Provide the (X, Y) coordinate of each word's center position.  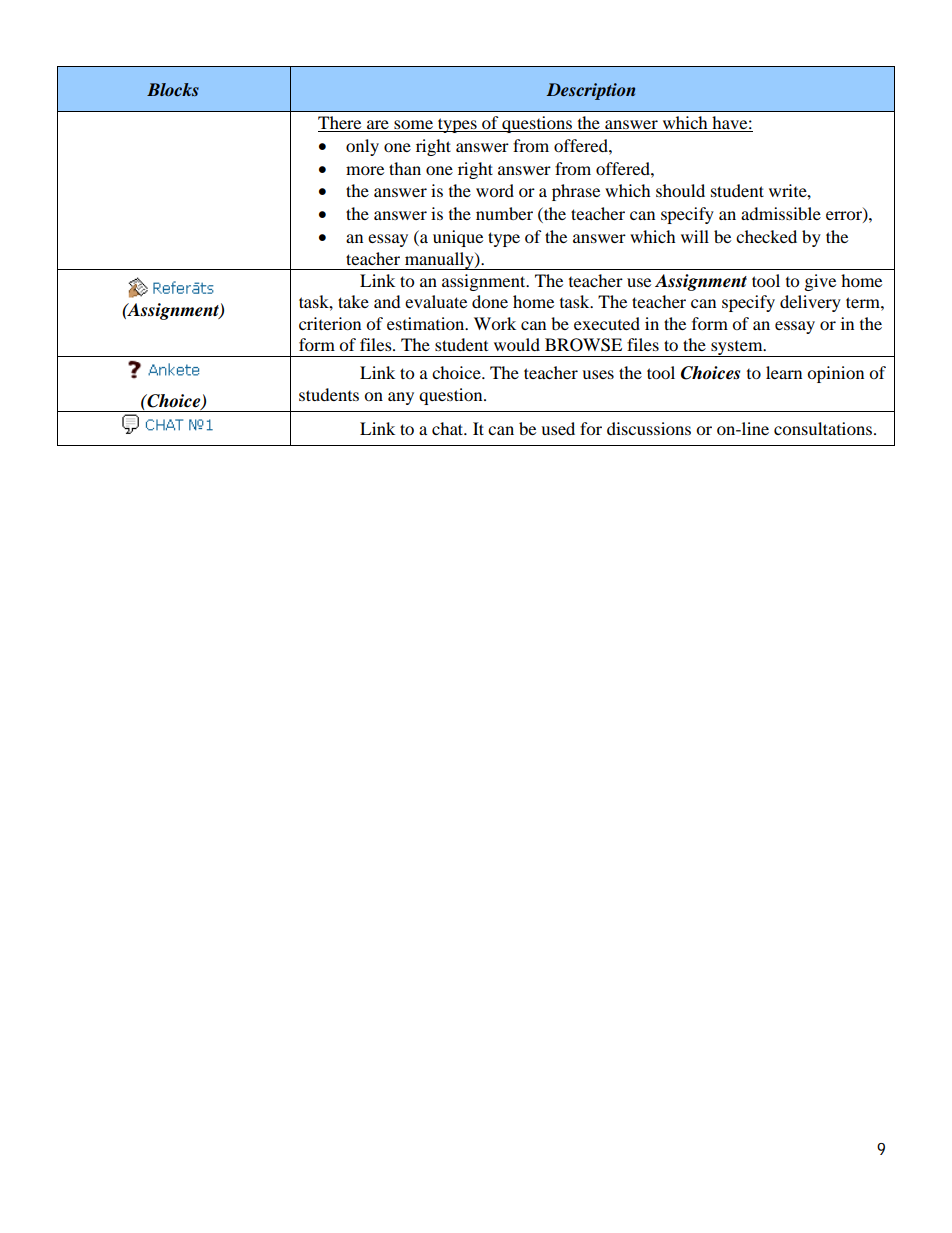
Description (590, 91)
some (413, 126)
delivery (810, 303)
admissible (781, 213)
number (504, 213)
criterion (330, 323)
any (401, 398)
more (365, 170)
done (490, 301)
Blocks (173, 89)
